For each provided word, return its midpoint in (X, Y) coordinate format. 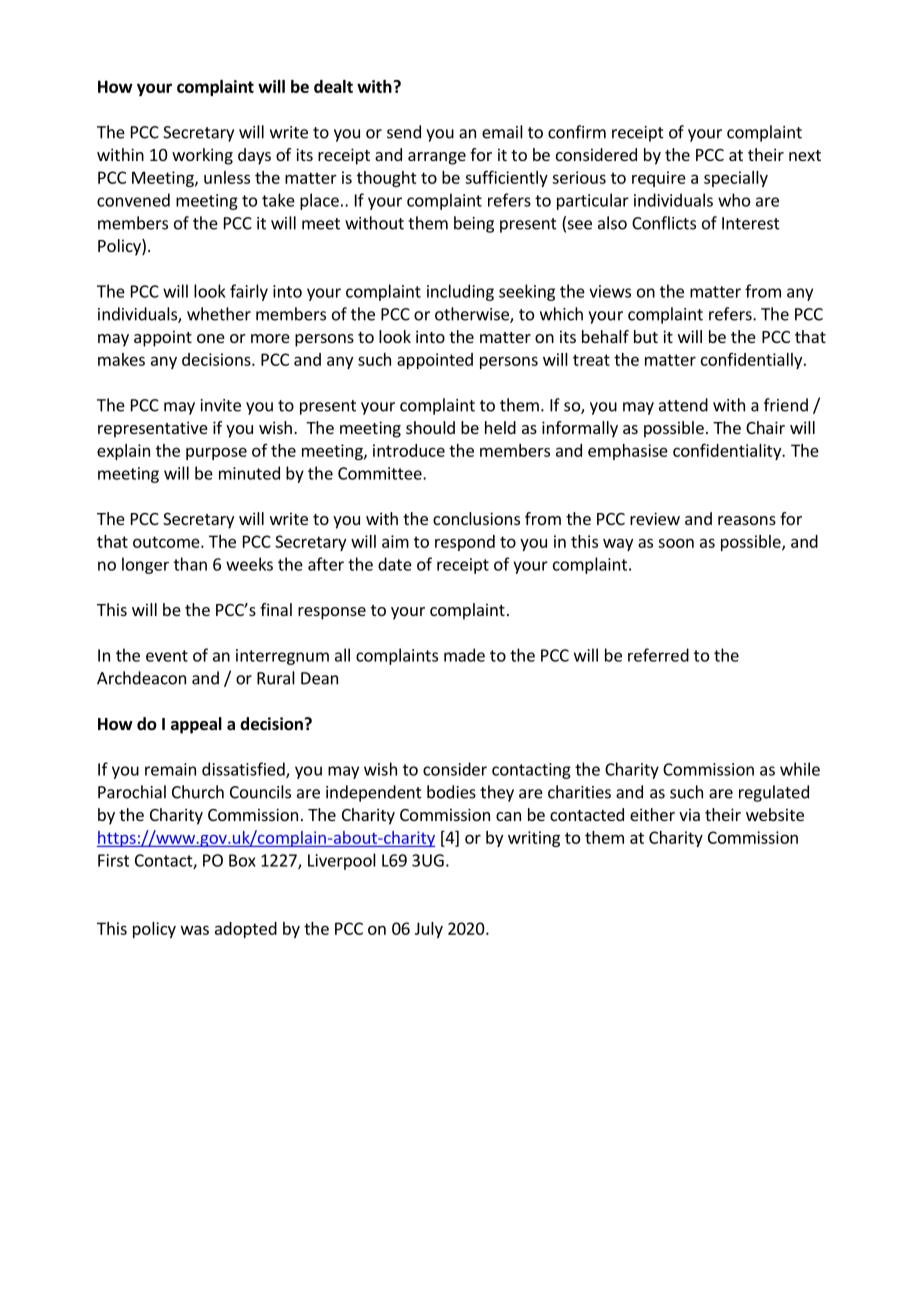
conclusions (476, 518)
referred (658, 655)
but (646, 336)
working (202, 156)
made (464, 655)
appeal (196, 725)
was (195, 930)
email (502, 132)
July (429, 930)
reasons (747, 520)
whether (219, 314)
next (805, 155)
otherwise (473, 315)
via (689, 814)
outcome (167, 542)
